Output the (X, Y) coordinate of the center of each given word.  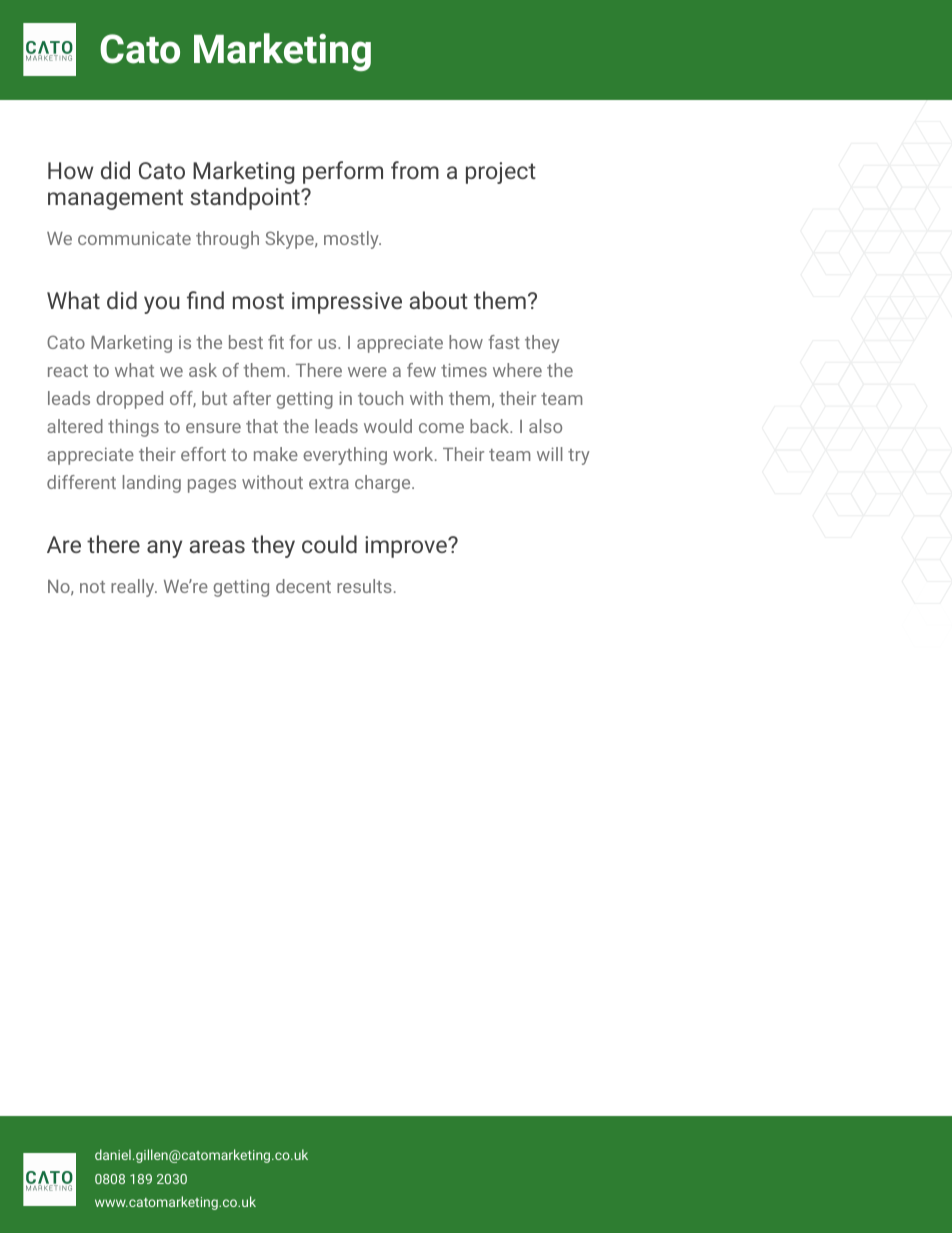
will (549, 454)
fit (276, 342)
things (133, 428)
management (115, 199)
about (439, 300)
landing (152, 484)
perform (343, 172)
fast (504, 342)
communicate (134, 238)
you (161, 305)
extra (329, 483)
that (262, 426)
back (491, 426)
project (501, 173)
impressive (347, 303)
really (134, 588)
